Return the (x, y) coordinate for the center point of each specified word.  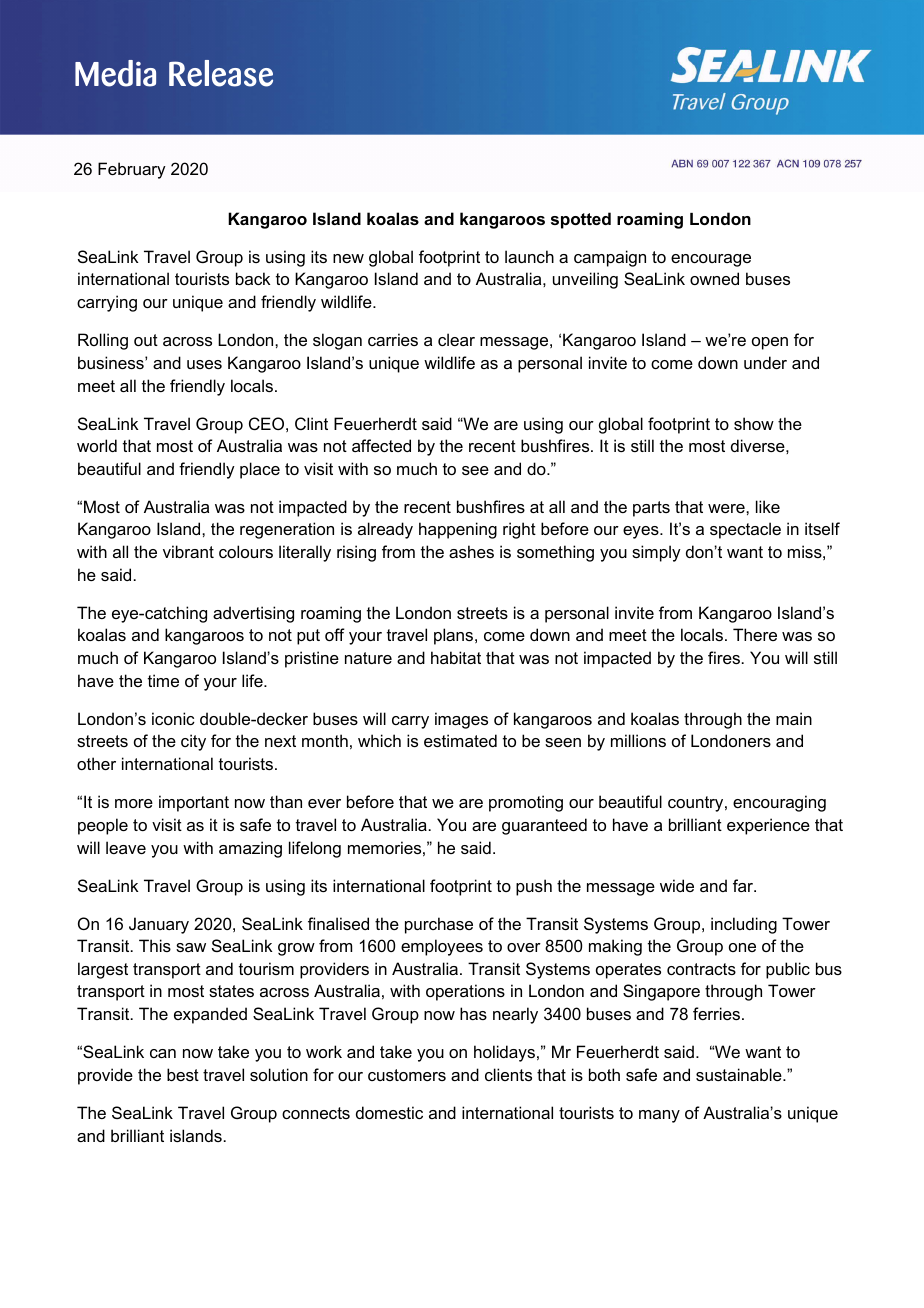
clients (508, 1074)
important (194, 803)
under (765, 362)
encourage (711, 260)
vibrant (188, 551)
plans (455, 636)
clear (456, 339)
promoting (526, 803)
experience (768, 826)
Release (221, 73)
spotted (581, 220)
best (183, 1074)
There (755, 634)
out (146, 340)
